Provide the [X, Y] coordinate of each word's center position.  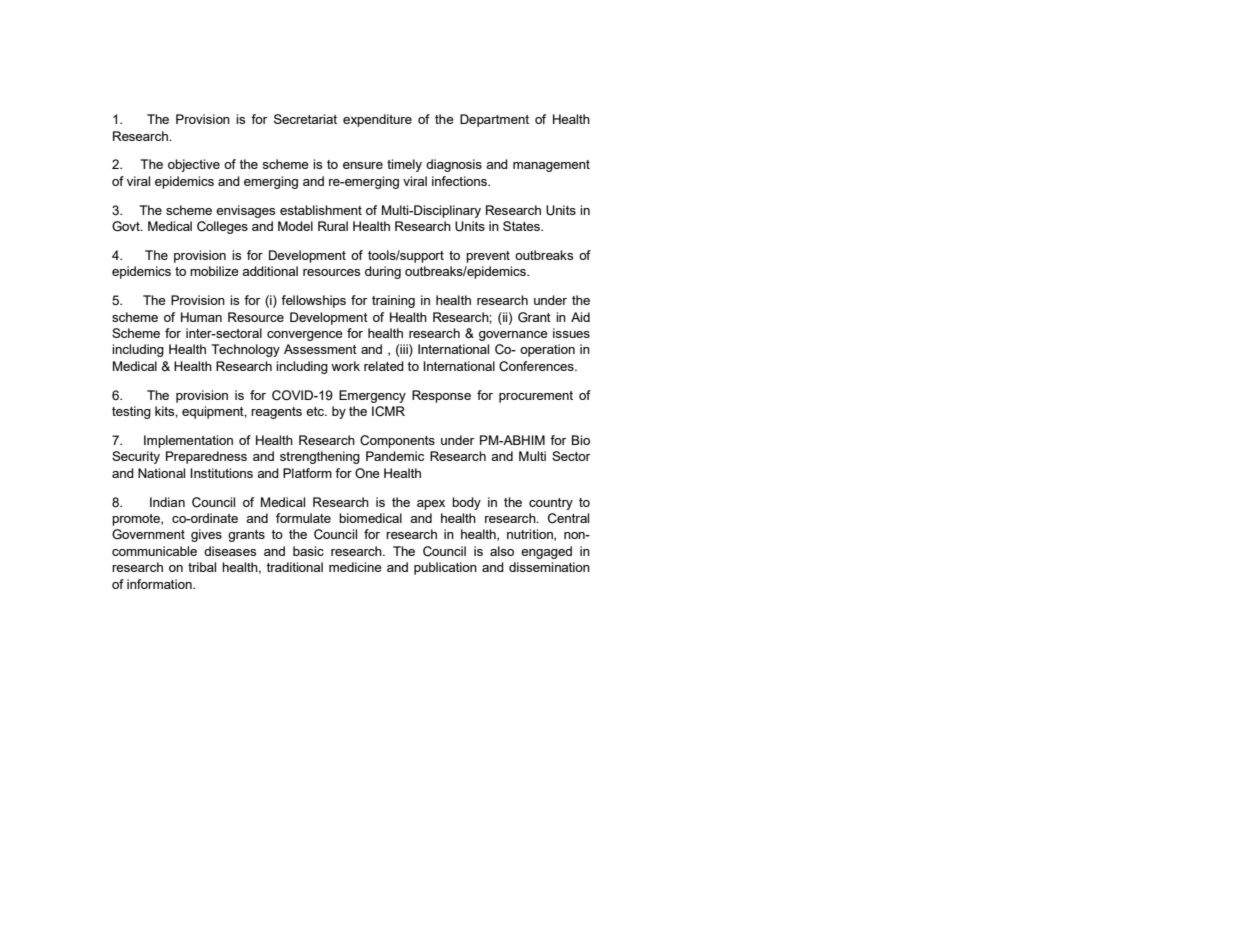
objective [194, 165]
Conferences [537, 366]
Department [494, 120]
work [345, 366]
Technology [245, 350]
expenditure [377, 120]
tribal [202, 567]
